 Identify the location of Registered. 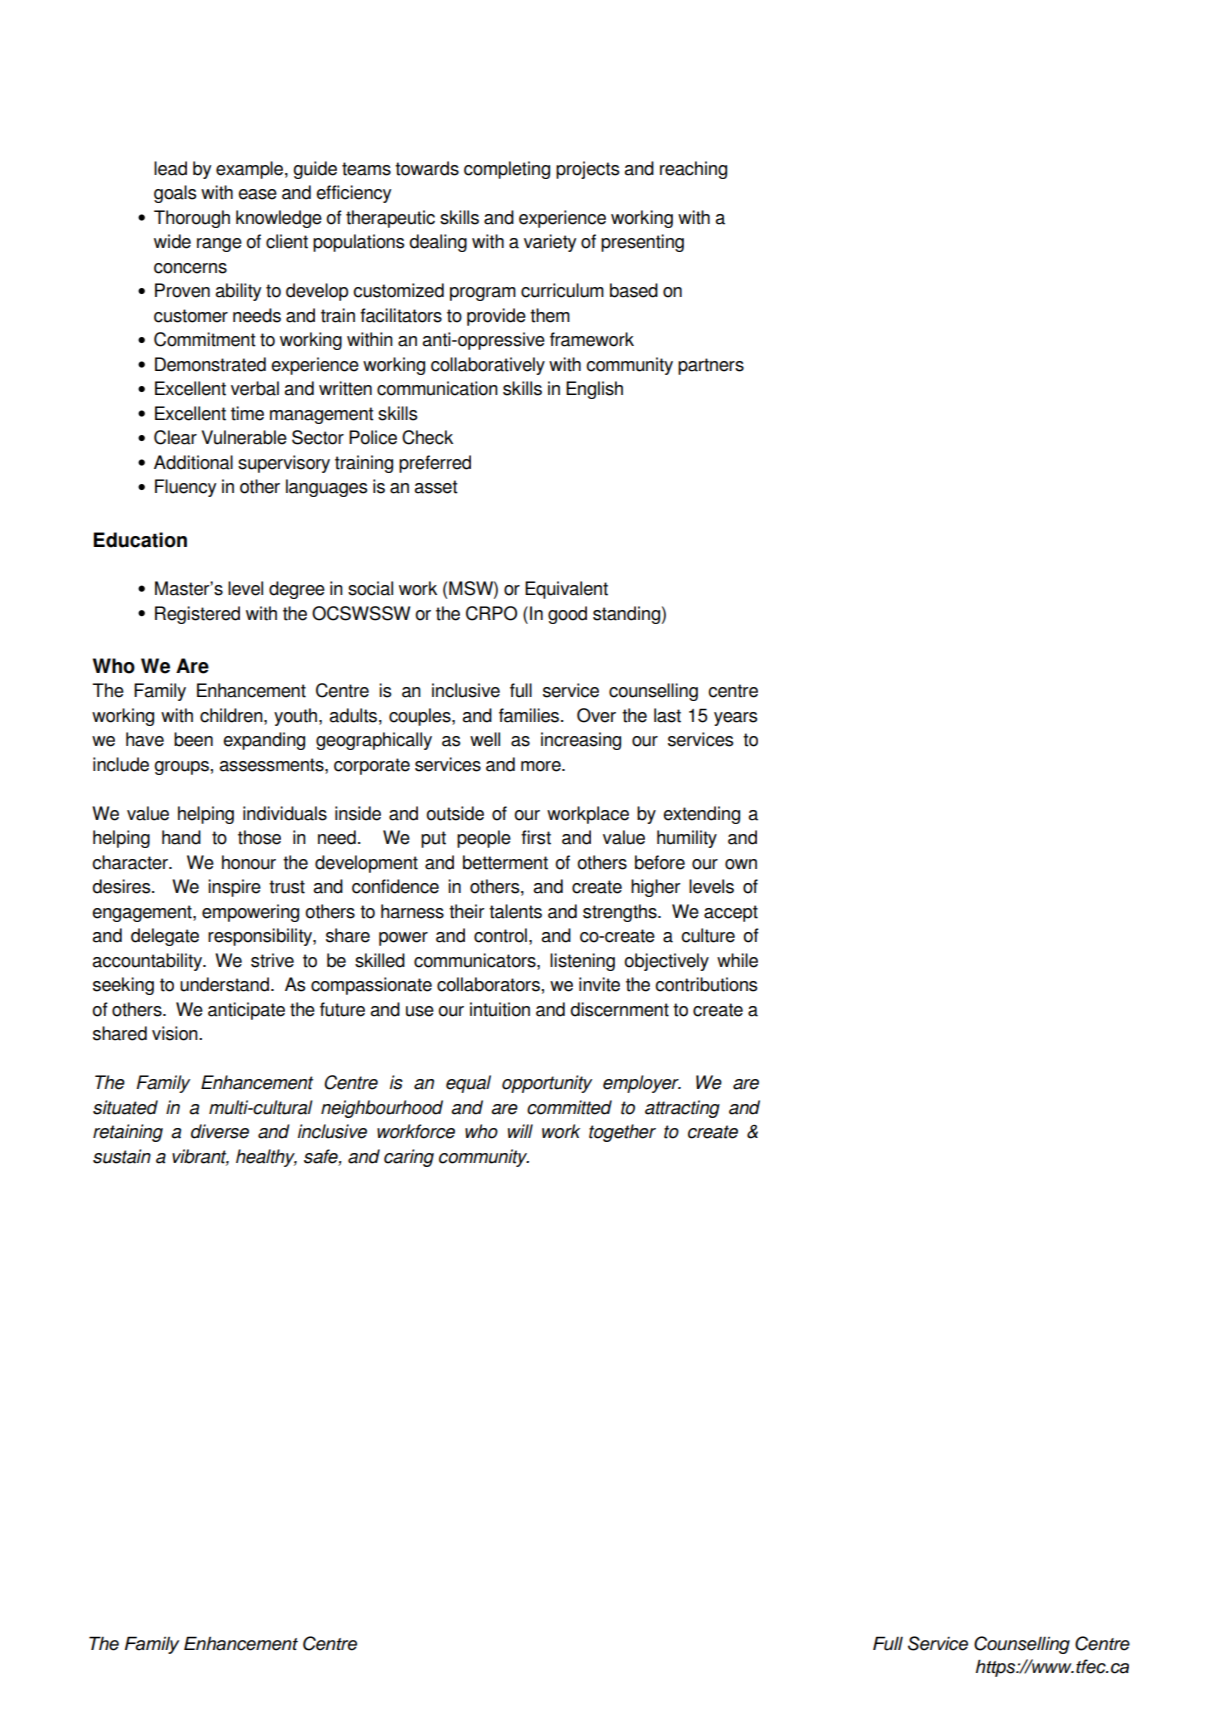
(197, 615).
